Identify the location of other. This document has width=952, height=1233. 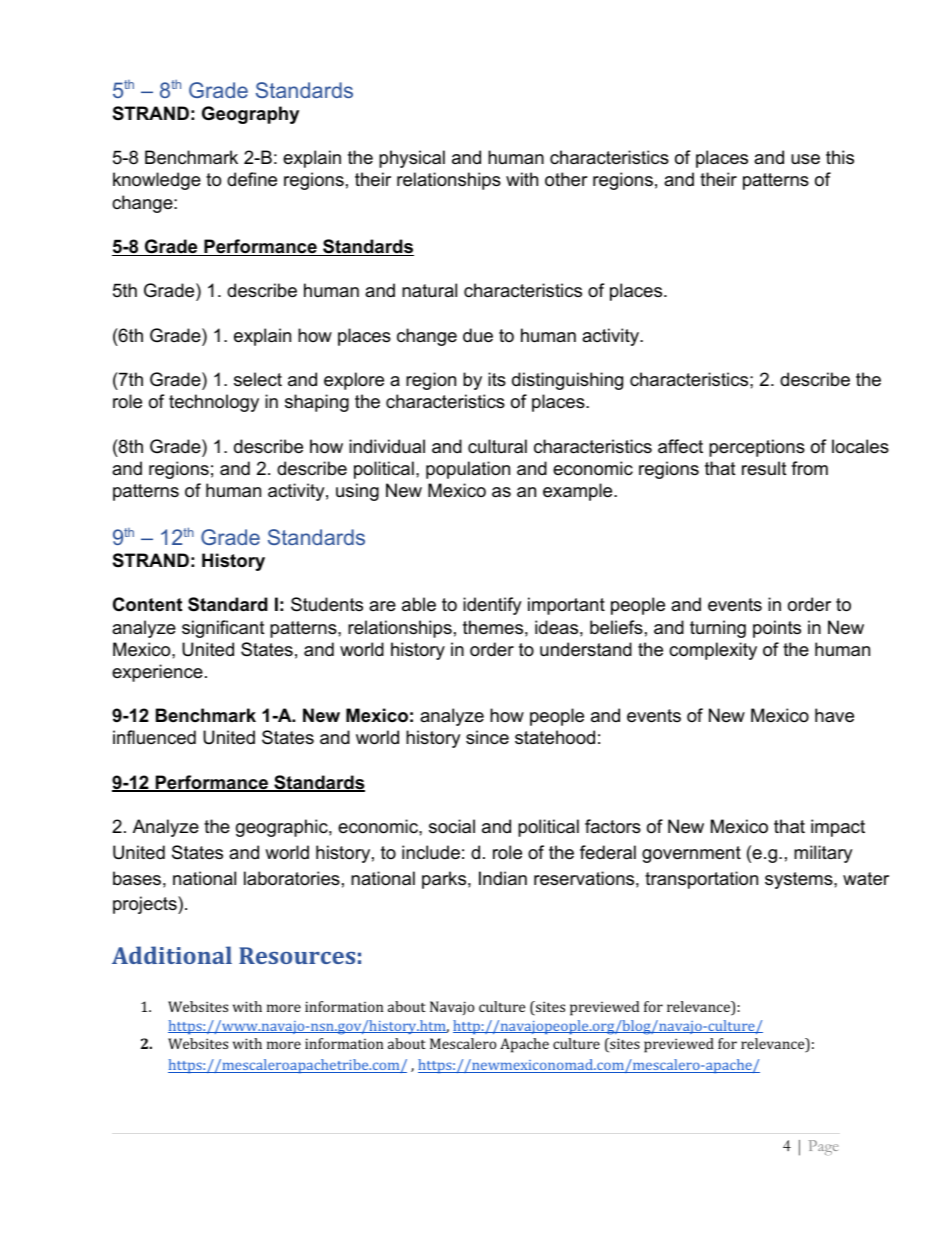
(566, 179).
